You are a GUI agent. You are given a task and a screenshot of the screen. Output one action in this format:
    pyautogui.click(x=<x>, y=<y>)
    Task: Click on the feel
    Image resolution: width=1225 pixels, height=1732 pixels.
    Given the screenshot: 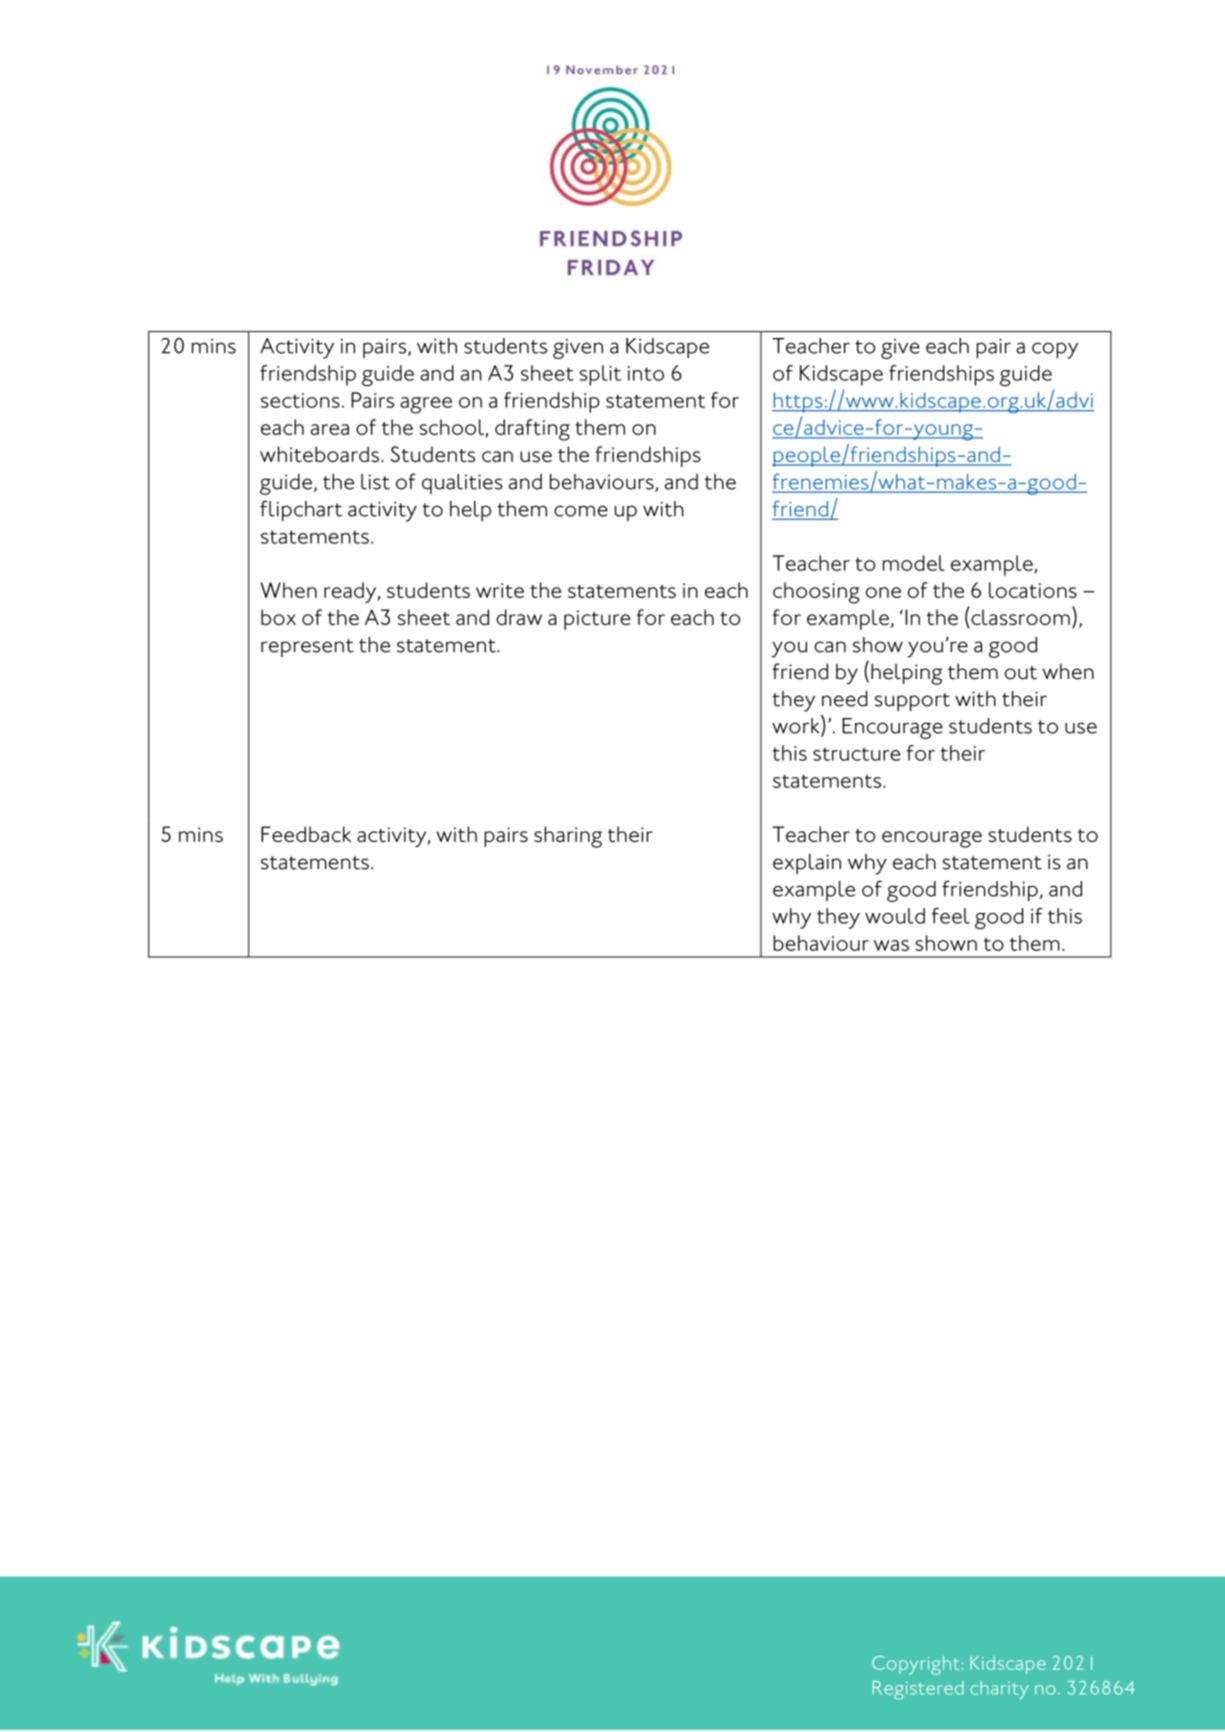 What is the action you would take?
    pyautogui.click(x=951, y=916)
